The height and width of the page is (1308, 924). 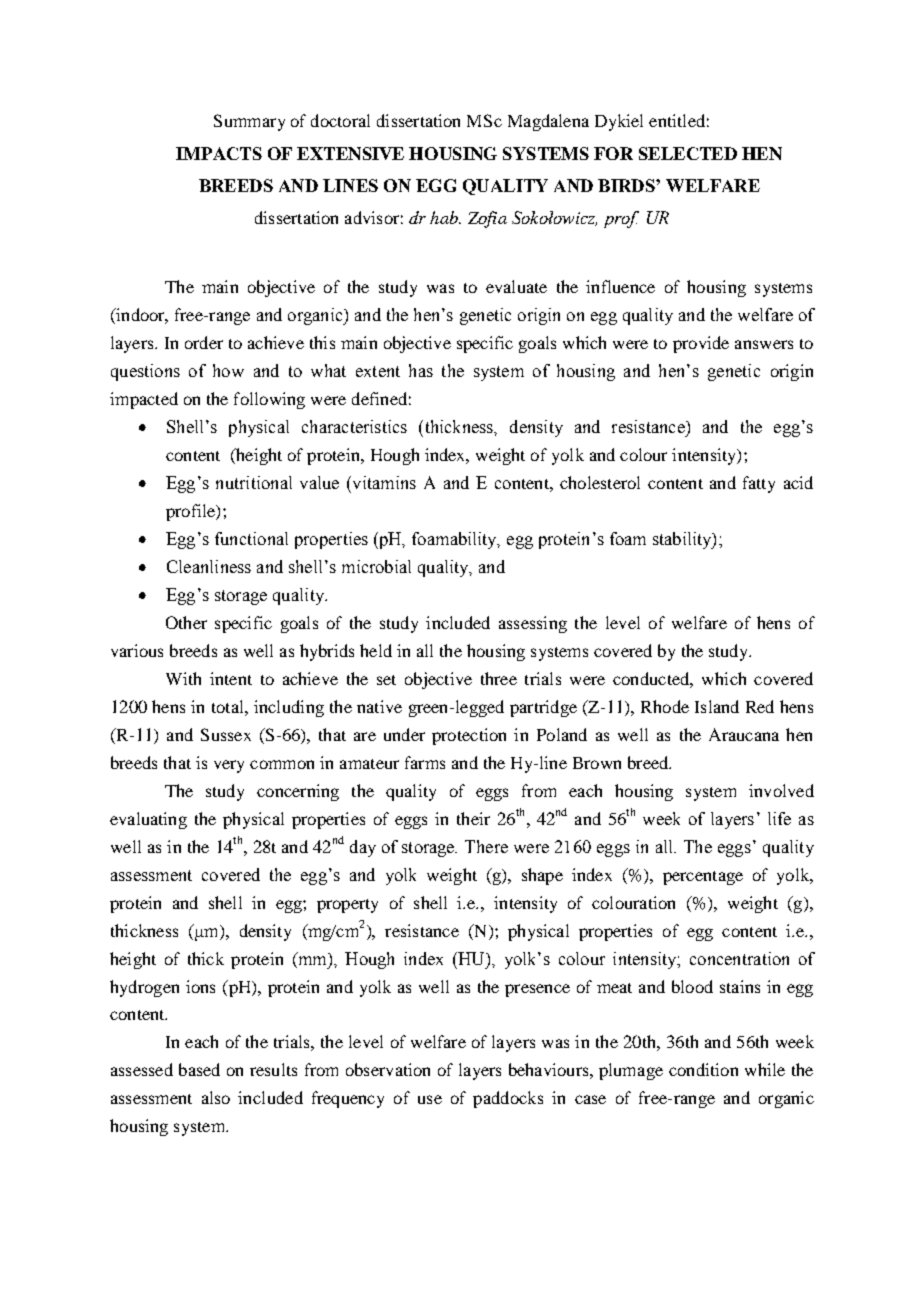 I want to click on has, so click(x=421, y=370).
